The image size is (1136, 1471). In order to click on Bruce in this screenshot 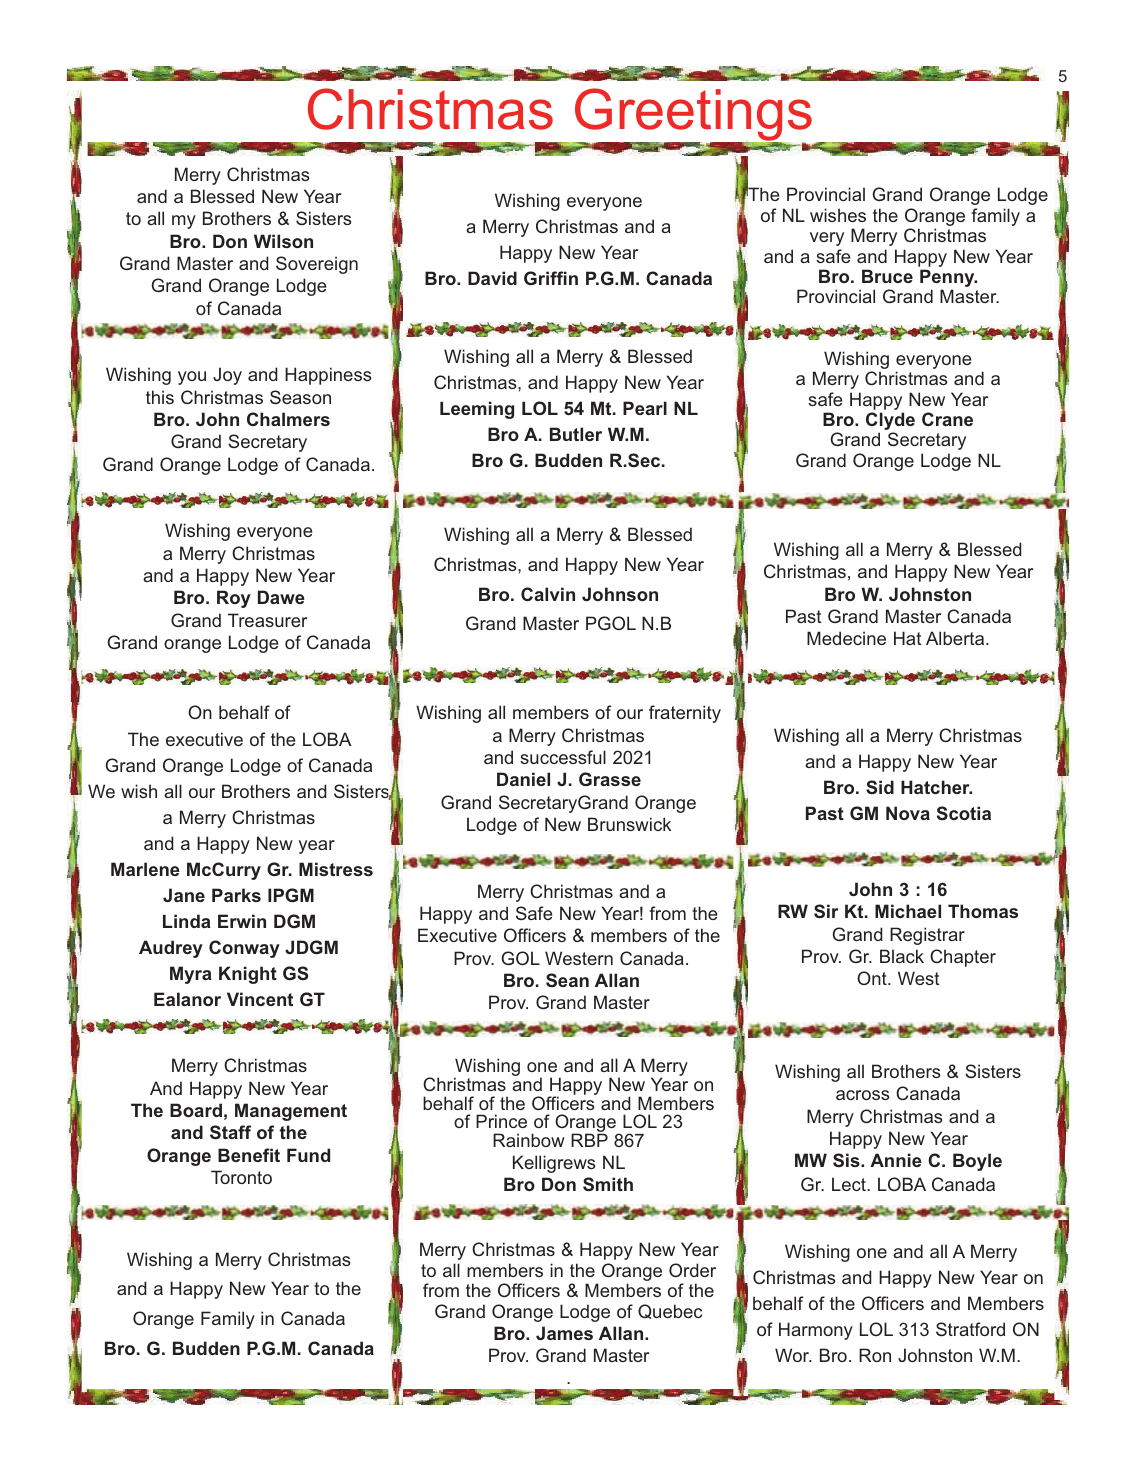, I will do `click(887, 276)`.
